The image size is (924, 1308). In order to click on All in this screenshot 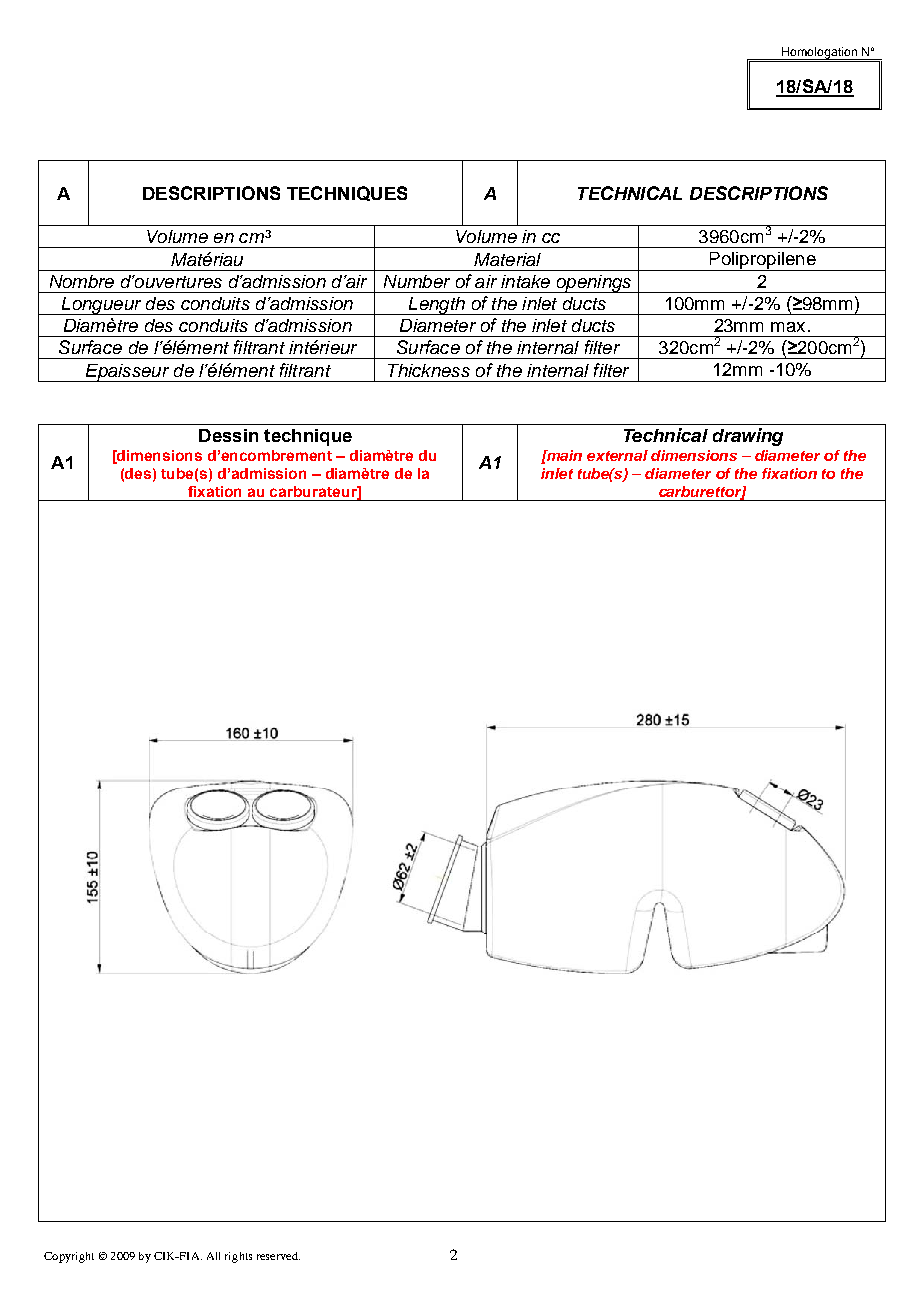, I will do `click(213, 1256)`.
